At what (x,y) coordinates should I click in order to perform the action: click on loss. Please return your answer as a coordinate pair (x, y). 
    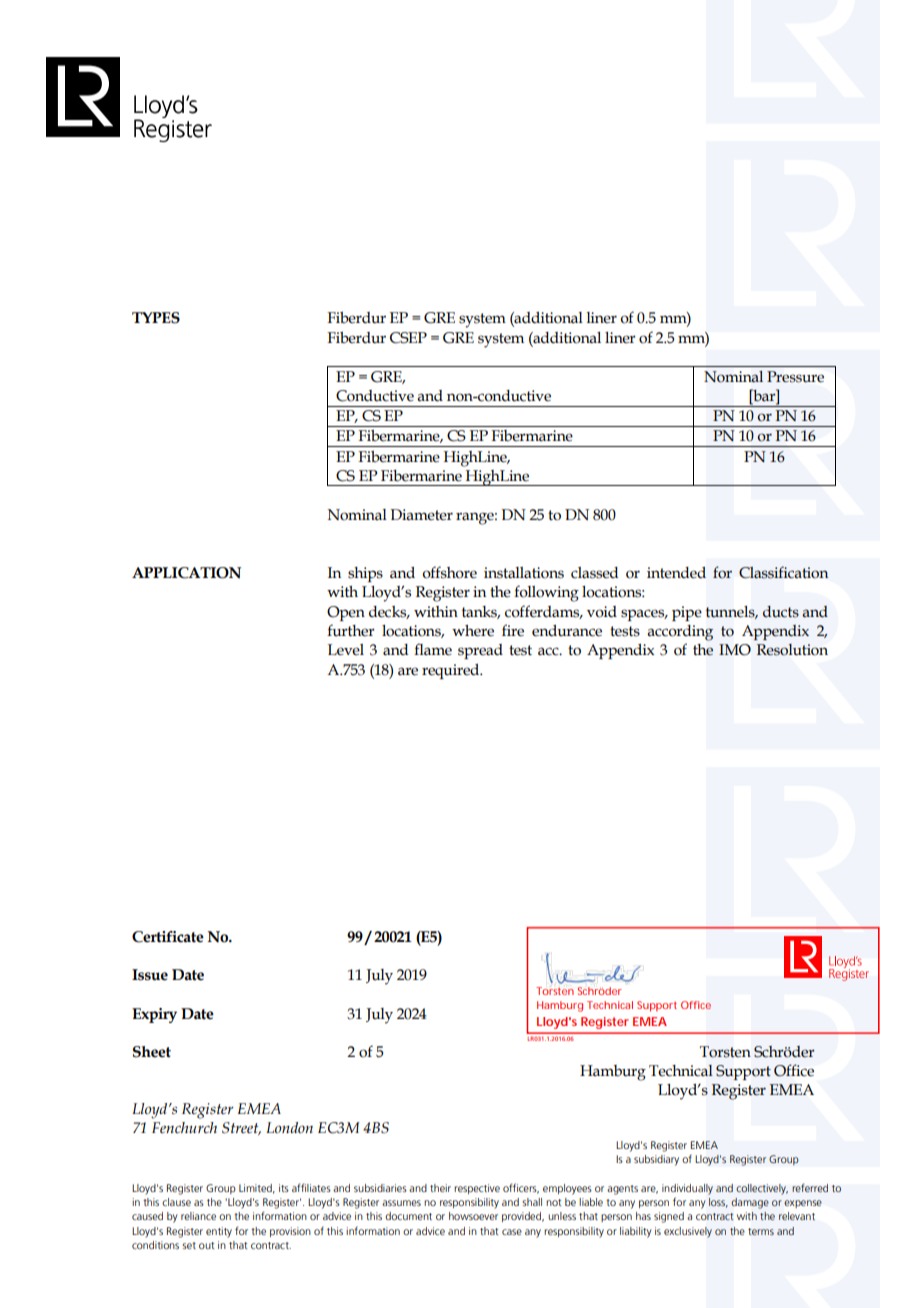
    Looking at the image, I should click on (718, 1203).
